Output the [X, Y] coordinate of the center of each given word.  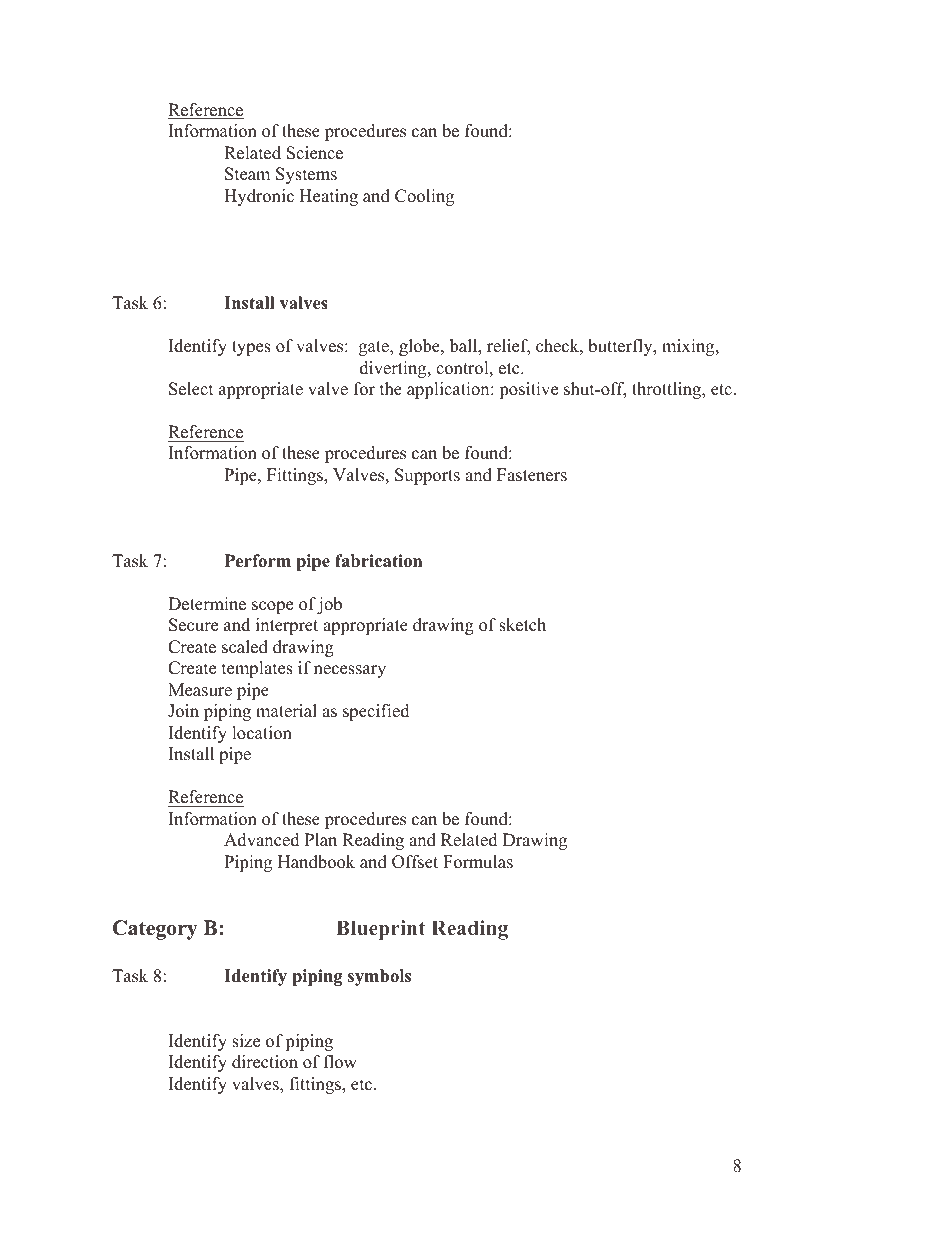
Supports [427, 476]
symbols [379, 977]
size [246, 1041]
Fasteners [532, 475]
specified [376, 712]
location [262, 733]
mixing [689, 347]
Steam [247, 174]
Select [191, 389]
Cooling [424, 197]
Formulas [478, 862]
